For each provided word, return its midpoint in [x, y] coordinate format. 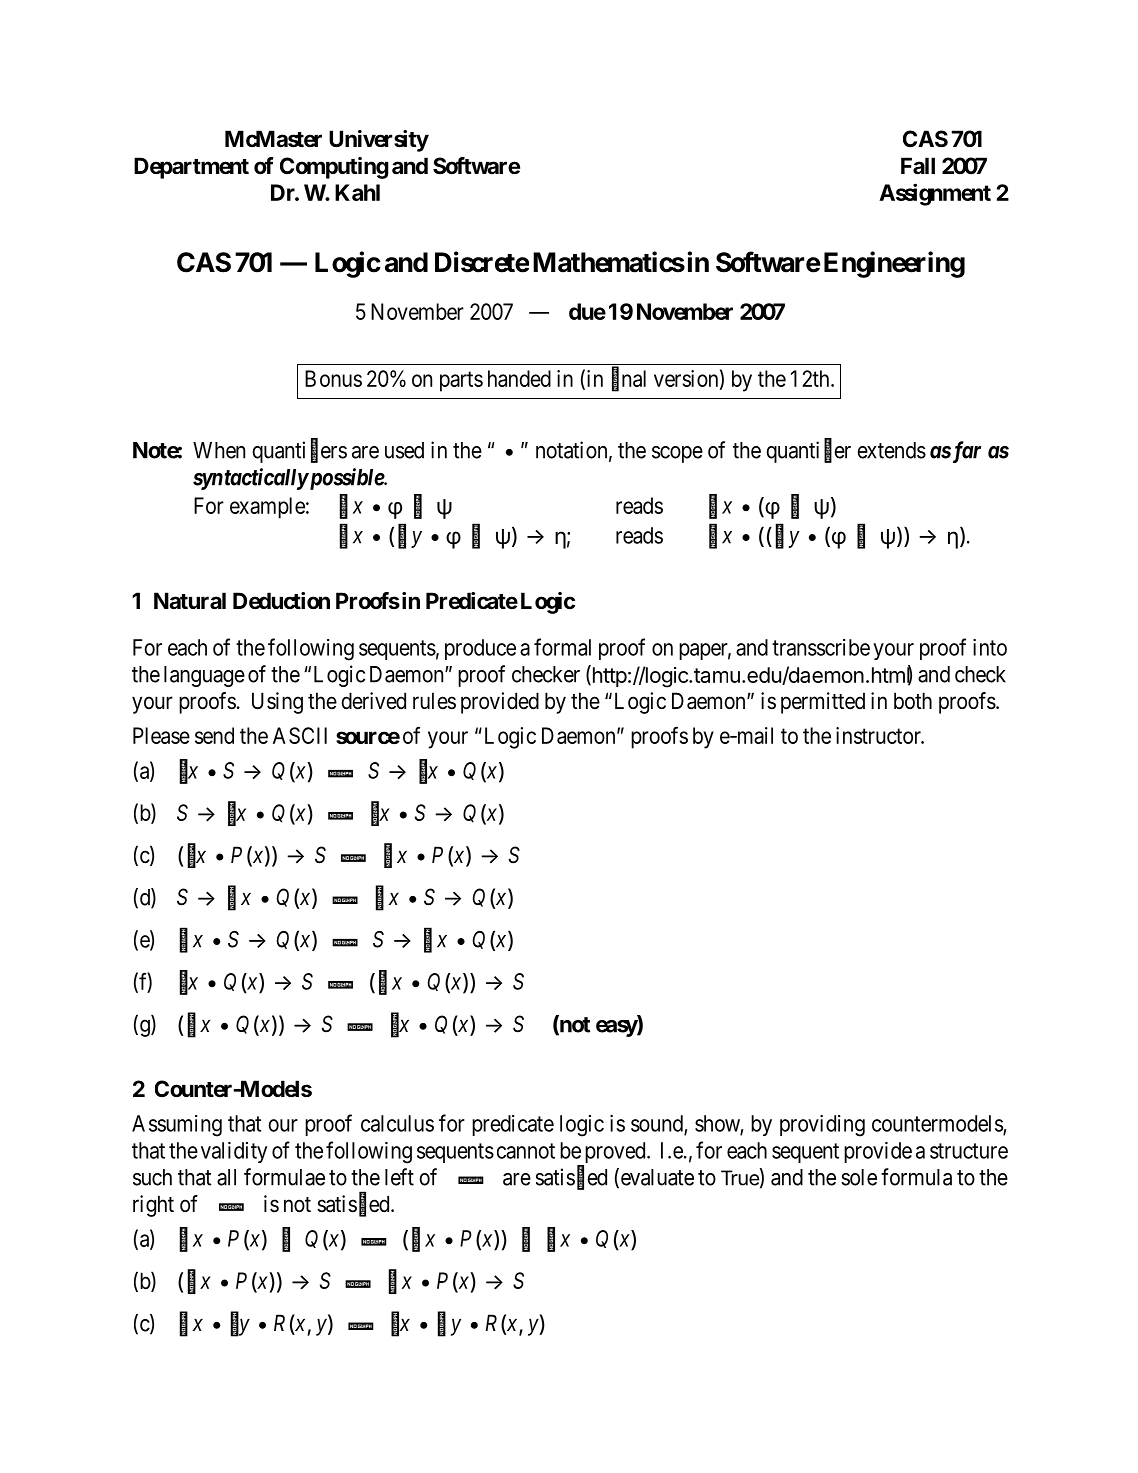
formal [562, 647]
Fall [918, 166]
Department [191, 168]
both [913, 701]
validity [234, 1152]
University [379, 141]
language [204, 676]
